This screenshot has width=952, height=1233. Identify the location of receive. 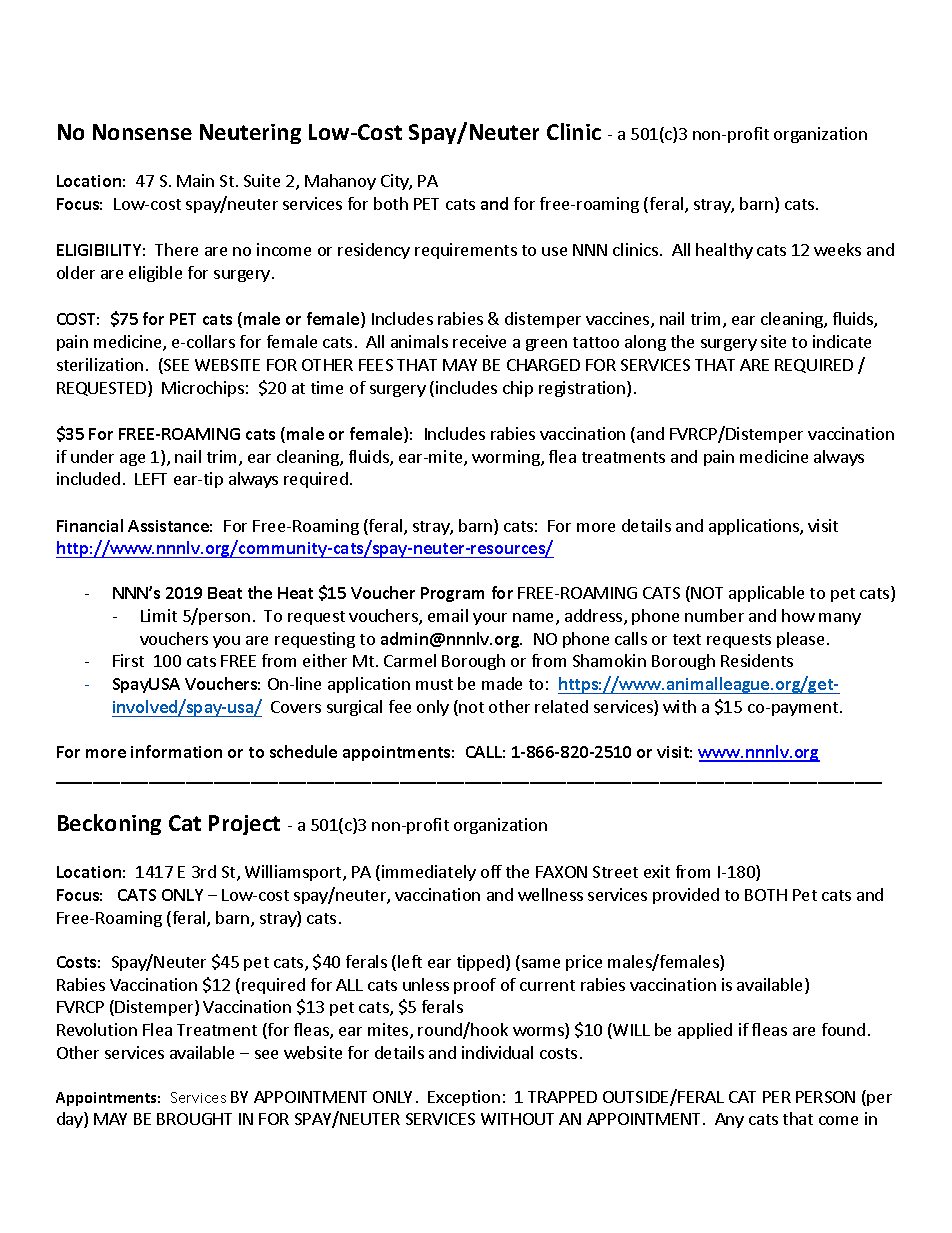
(479, 341).
